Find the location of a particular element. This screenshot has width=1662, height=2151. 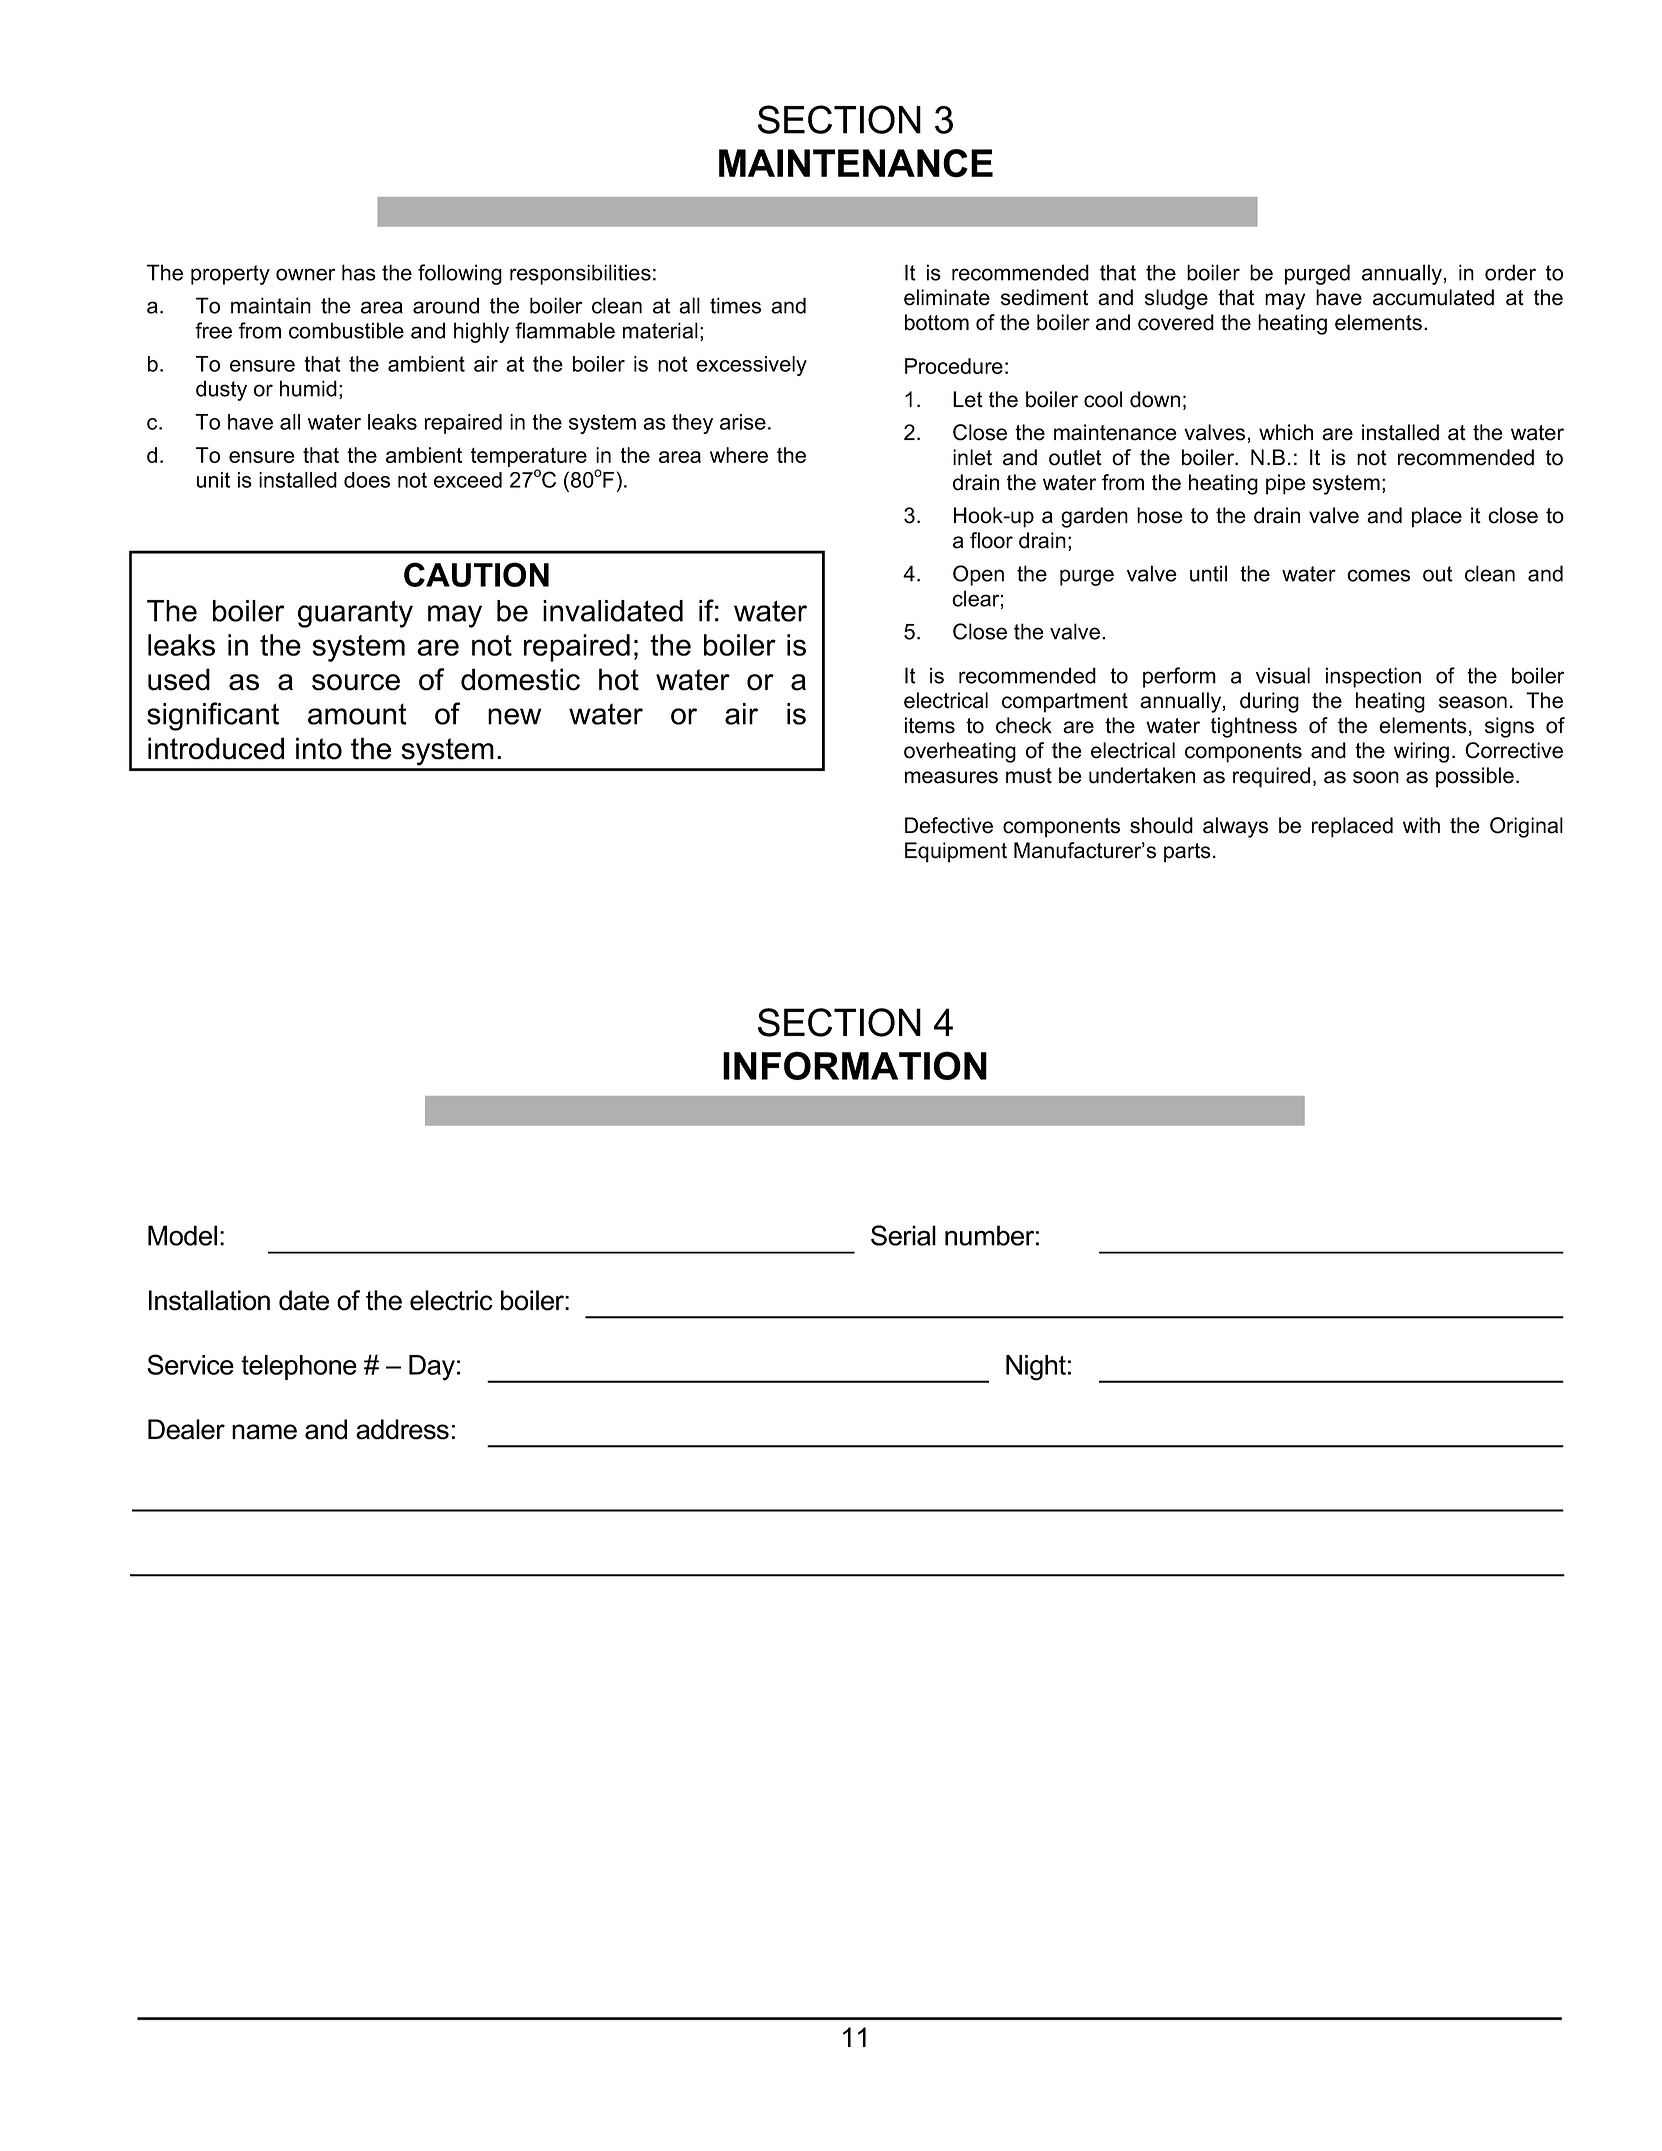

INFORMATION is located at coordinates (855, 1065).
